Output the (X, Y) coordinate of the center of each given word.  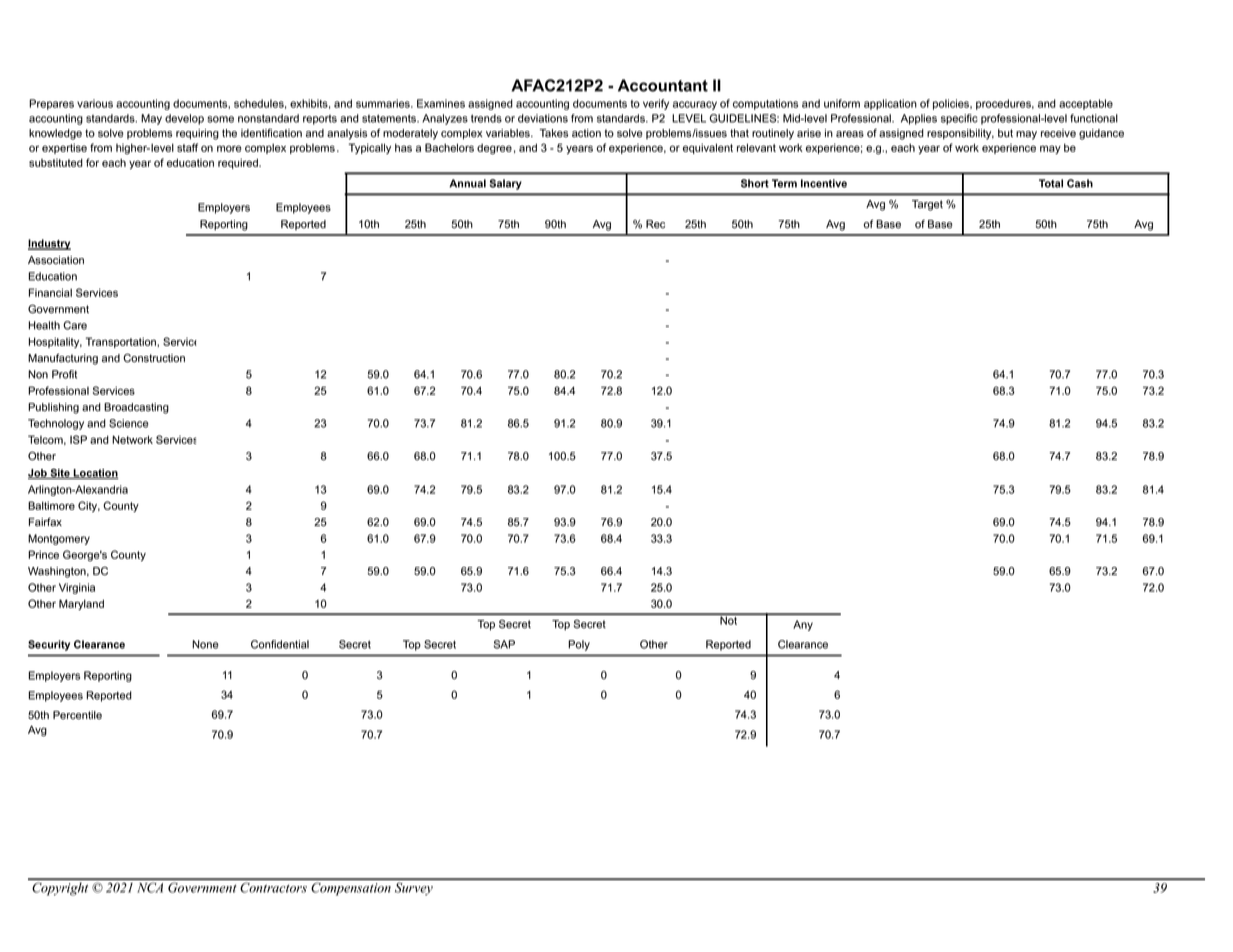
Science (129, 423)
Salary (505, 184)
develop (184, 119)
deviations (543, 118)
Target (927, 205)
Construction (154, 358)
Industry (49, 244)
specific (959, 119)
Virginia (77, 588)
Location (95, 474)
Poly (579, 645)
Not (729, 619)
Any (803, 625)
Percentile (77, 715)
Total (1051, 183)
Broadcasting (136, 408)
